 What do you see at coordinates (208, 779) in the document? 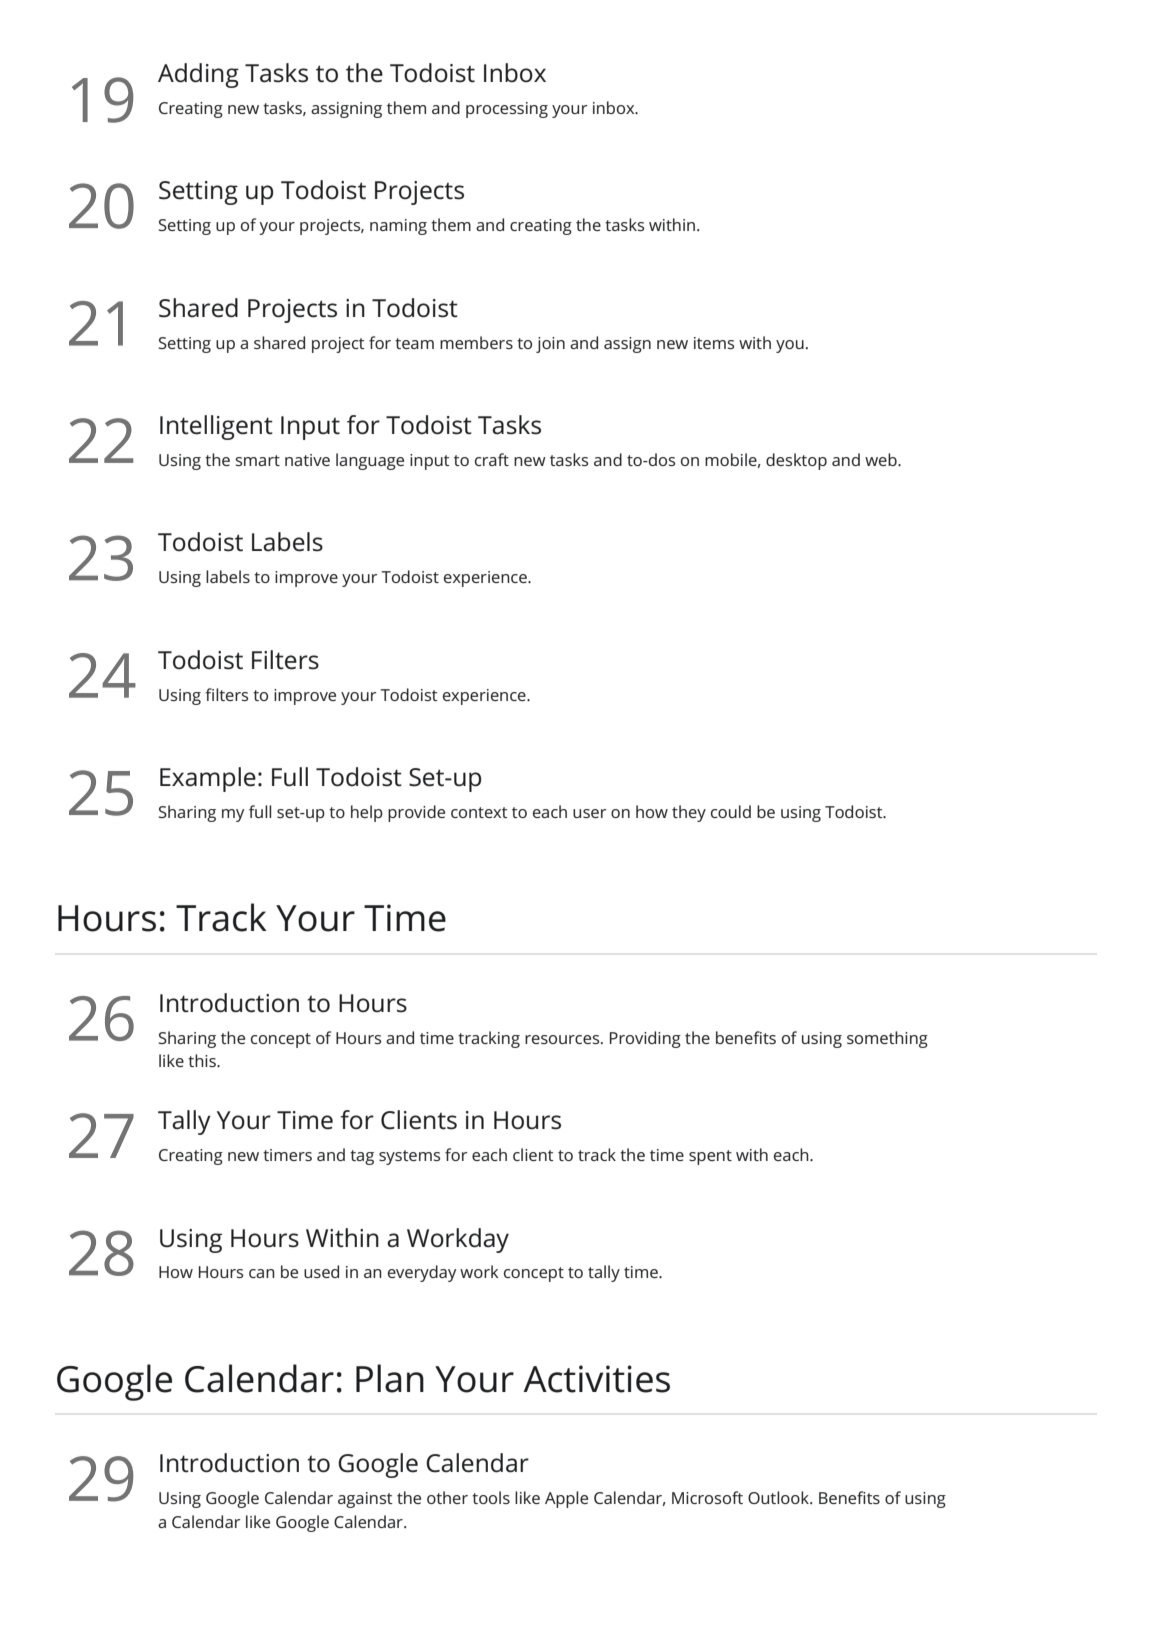
I see `Example` at bounding box center [208, 779].
